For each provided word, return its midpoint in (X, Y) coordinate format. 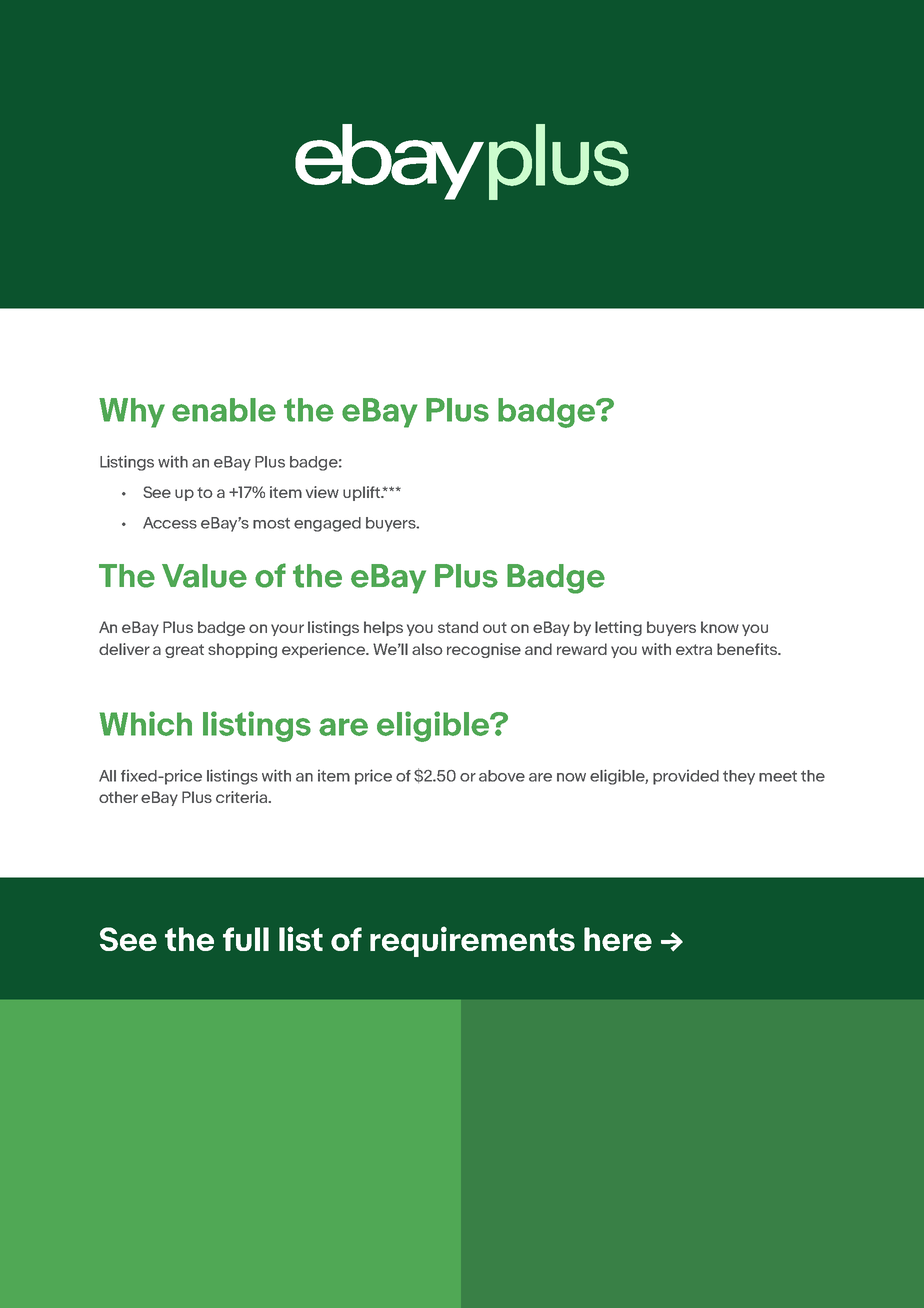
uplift (363, 493)
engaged (327, 524)
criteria (243, 797)
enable (224, 410)
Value (204, 576)
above (502, 776)
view (322, 492)
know (720, 627)
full (246, 939)
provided (686, 777)
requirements (472, 941)
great (184, 651)
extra (694, 649)
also (427, 649)
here (618, 939)
